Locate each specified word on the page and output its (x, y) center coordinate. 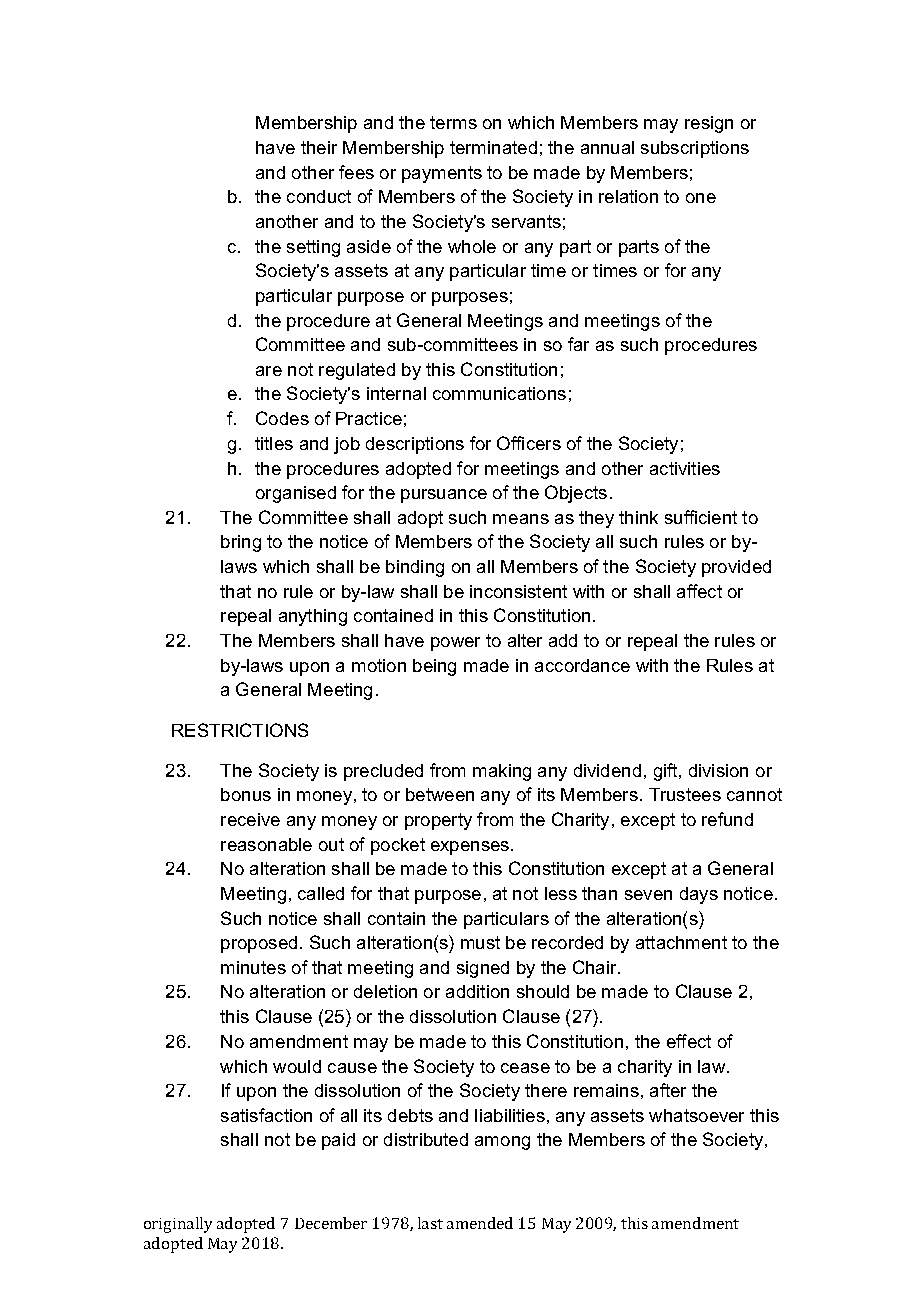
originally (178, 1225)
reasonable (266, 844)
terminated (493, 147)
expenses (470, 848)
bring (241, 543)
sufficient (701, 517)
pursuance (444, 496)
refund (727, 819)
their (319, 147)
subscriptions (695, 149)
